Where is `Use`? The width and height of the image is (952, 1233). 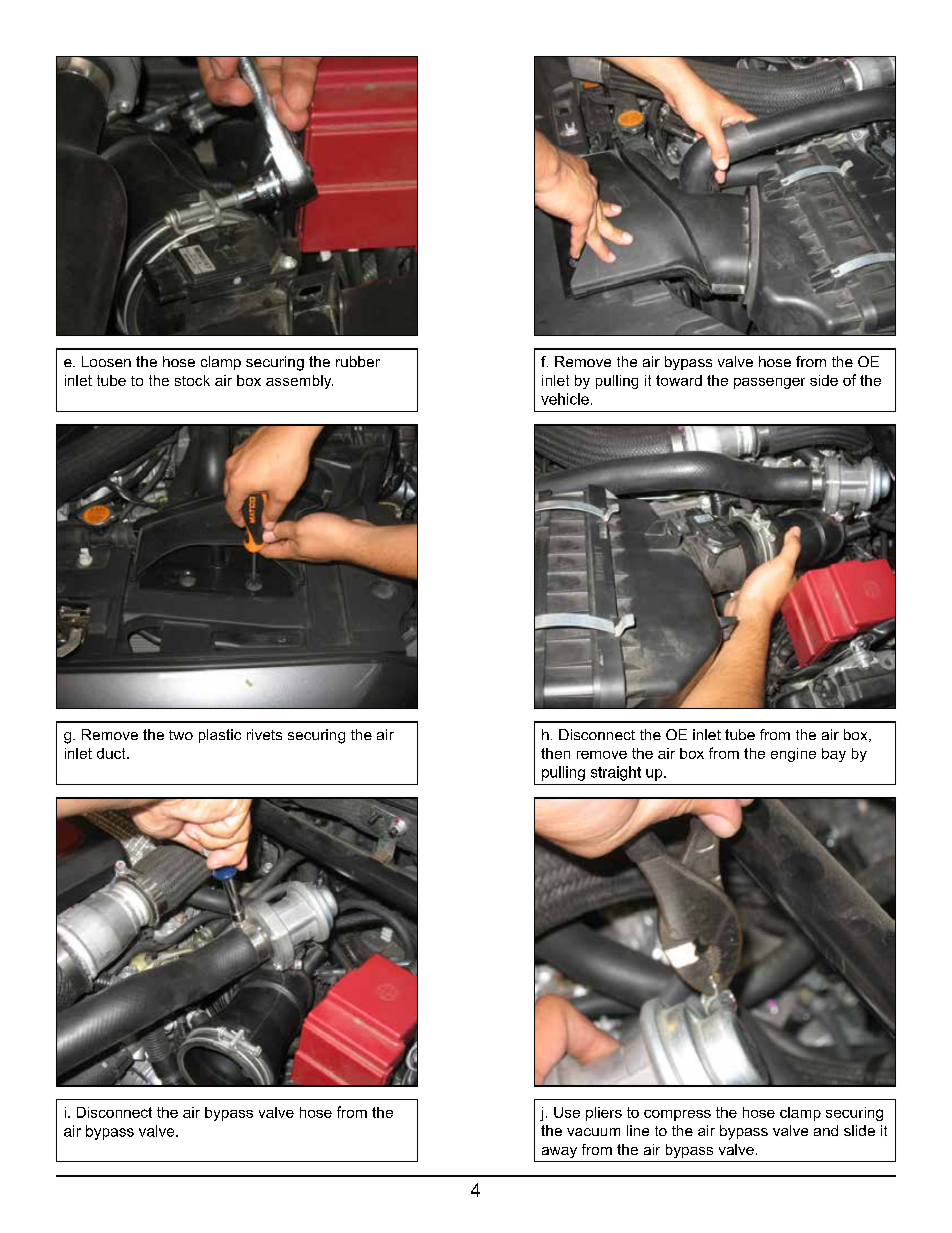
Use is located at coordinates (567, 1112).
